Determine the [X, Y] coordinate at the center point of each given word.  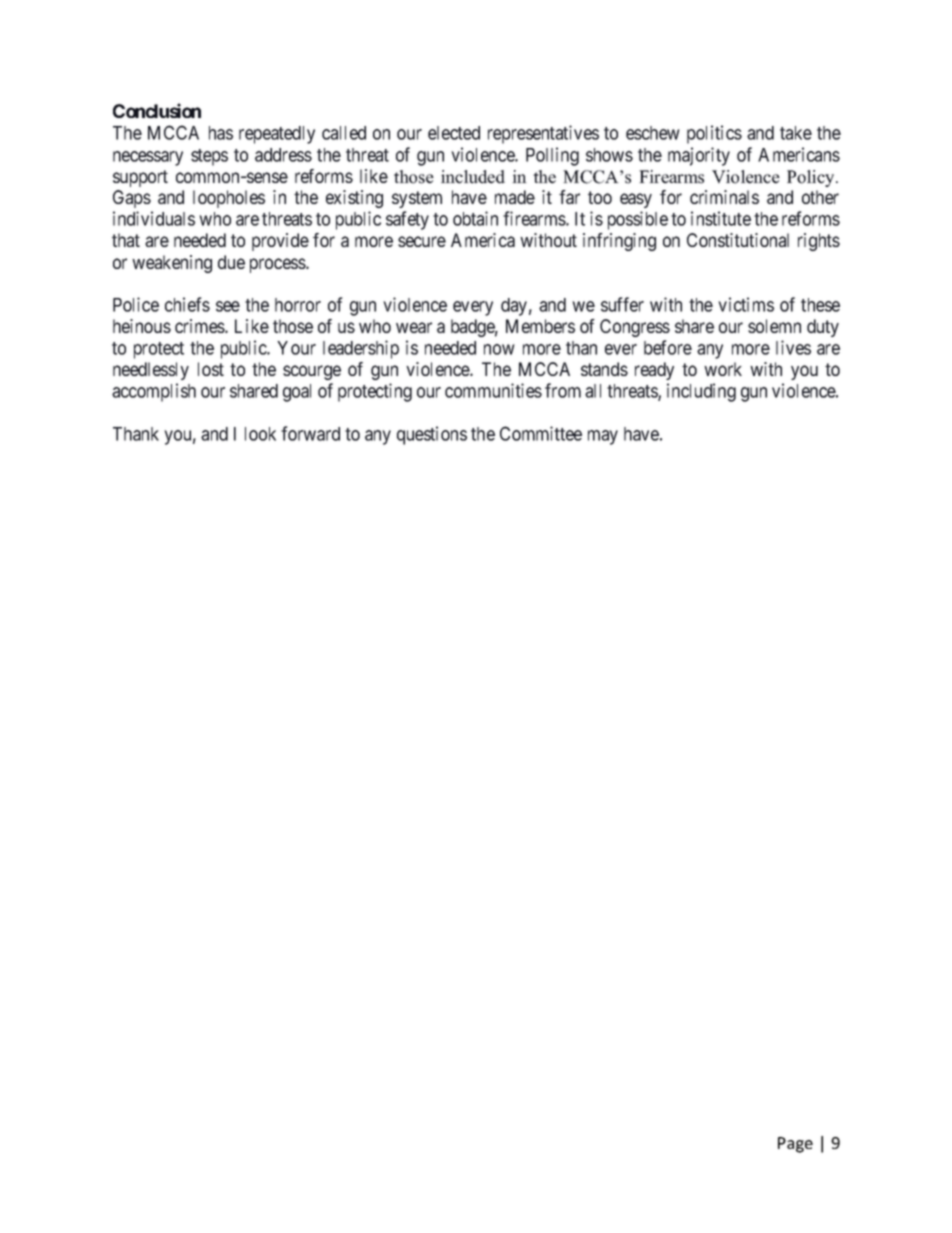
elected [454, 133]
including [701, 392]
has [221, 133]
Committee [541, 433]
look [260, 434]
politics [714, 134]
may [603, 437]
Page [795, 1145]
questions [432, 435]
